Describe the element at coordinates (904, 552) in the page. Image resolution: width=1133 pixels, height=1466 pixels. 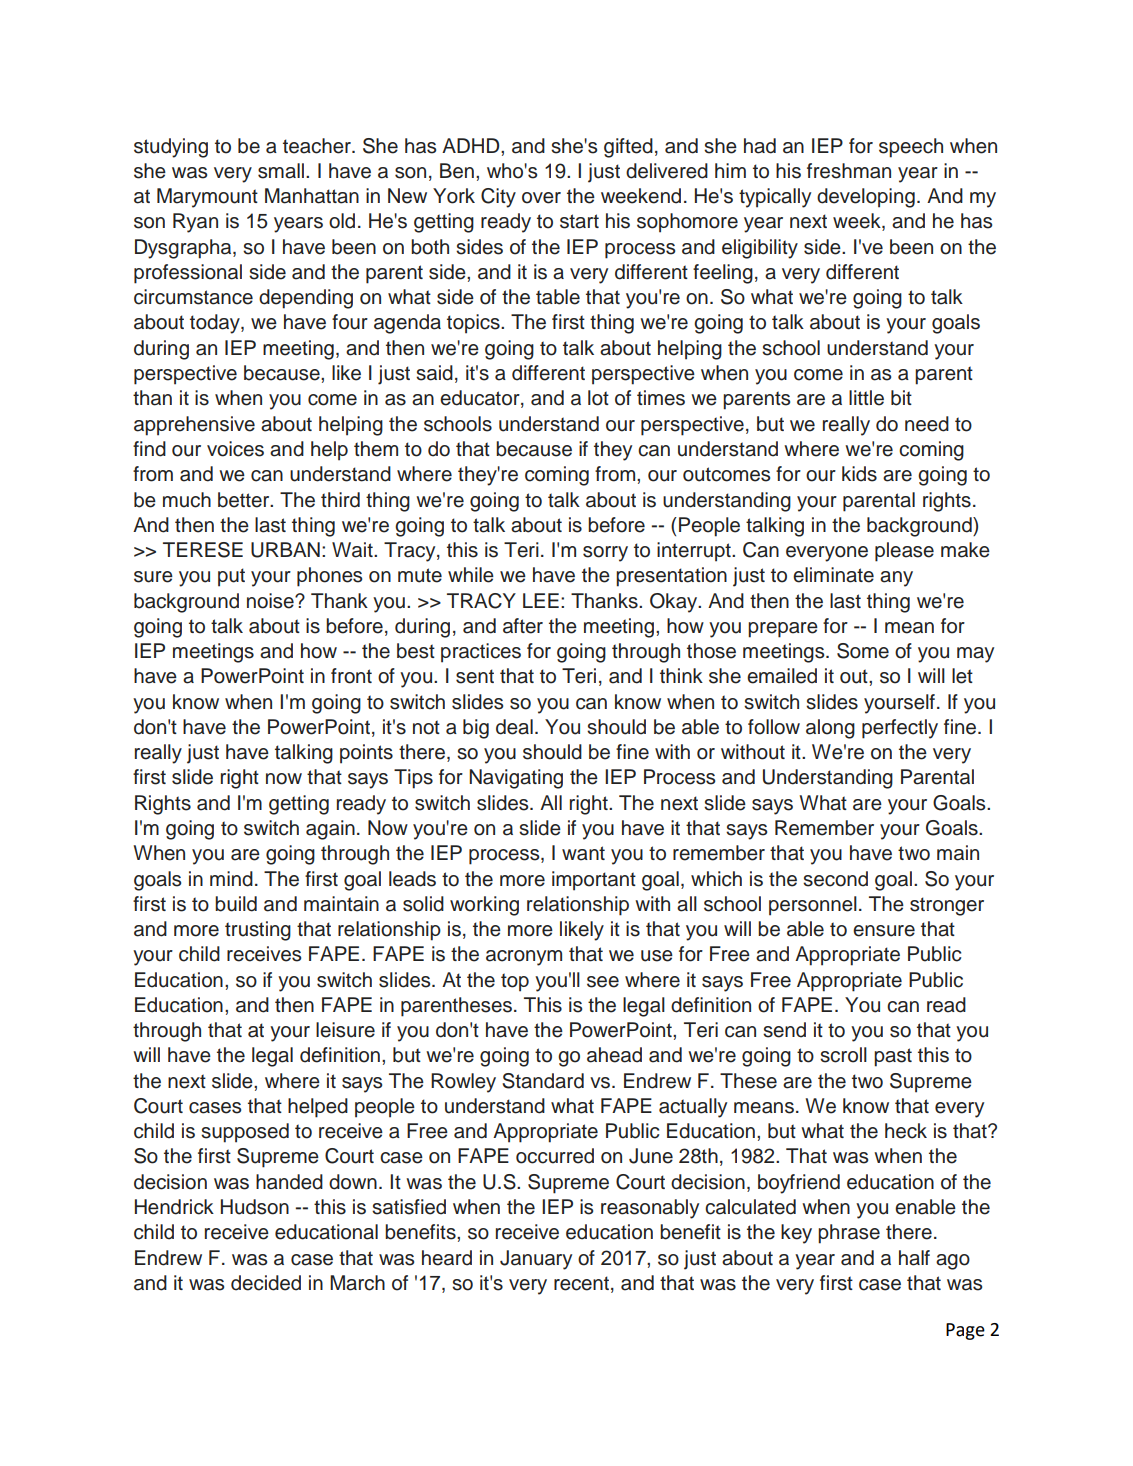
I see `please` at that location.
